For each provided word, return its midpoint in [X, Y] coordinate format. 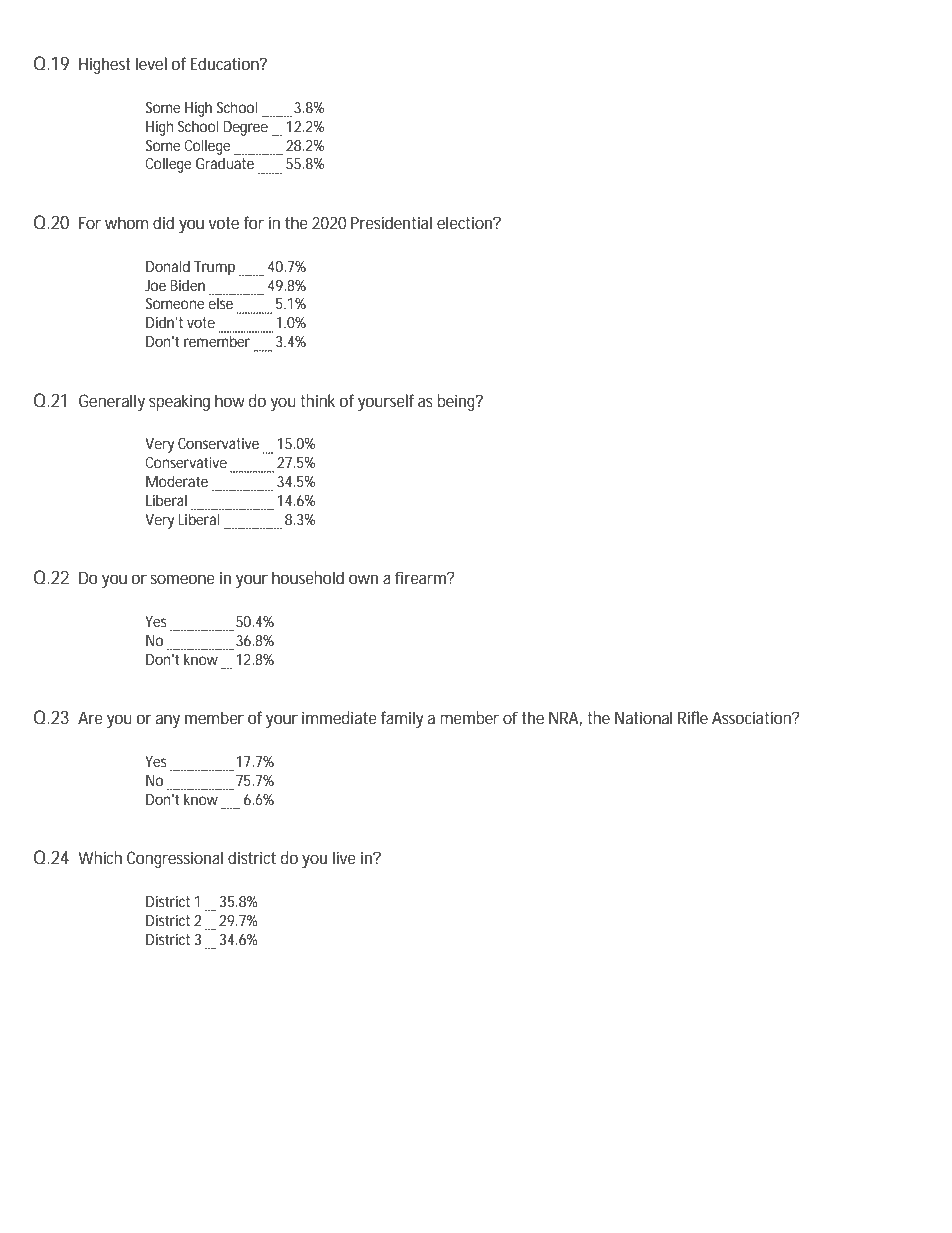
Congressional [175, 859]
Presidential [391, 222]
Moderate [177, 481]
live [344, 857]
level [151, 63]
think [317, 400]
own [363, 579]
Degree [245, 128]
